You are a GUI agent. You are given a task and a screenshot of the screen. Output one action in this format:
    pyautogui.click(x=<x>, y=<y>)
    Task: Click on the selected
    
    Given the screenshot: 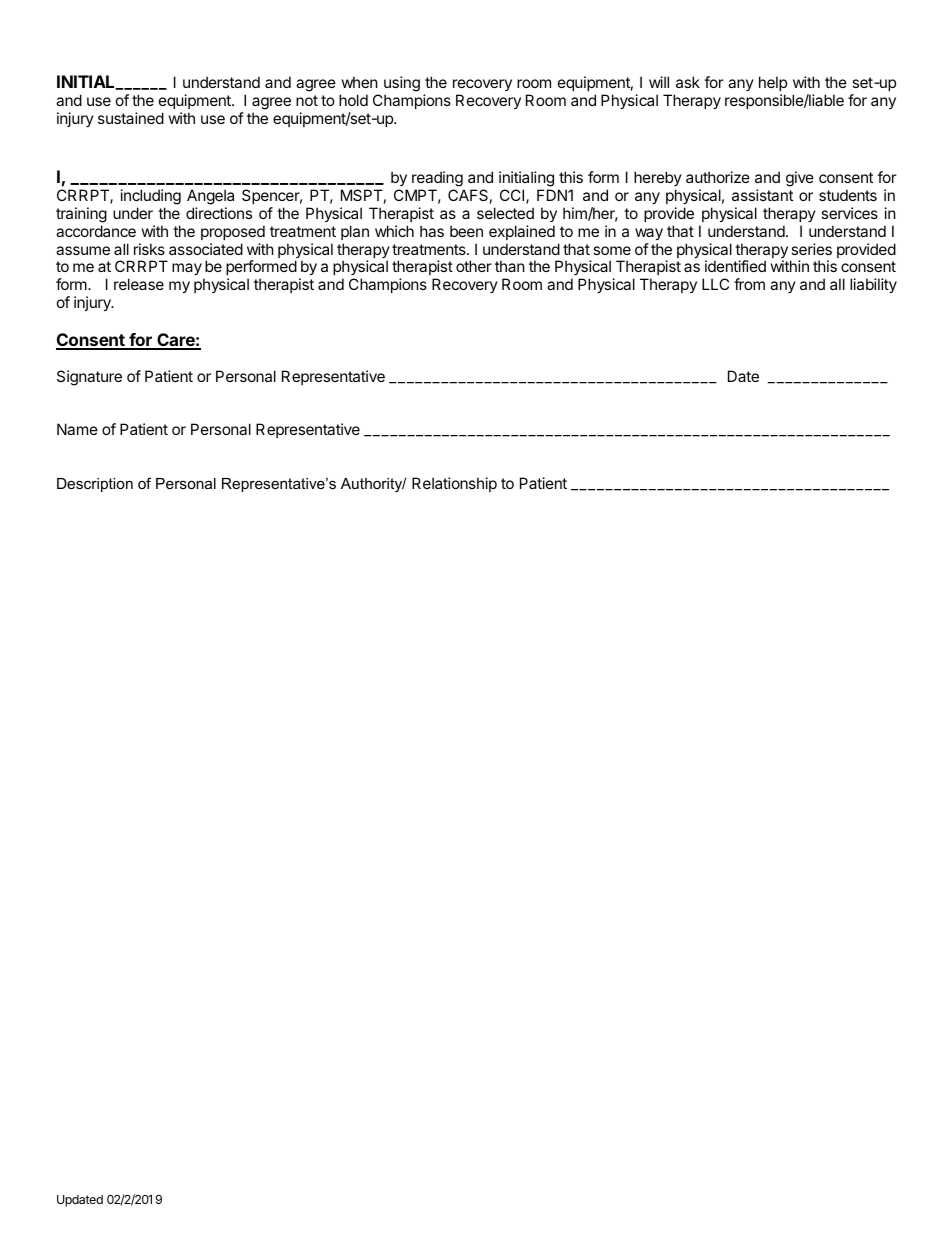 What is the action you would take?
    pyautogui.click(x=505, y=213)
